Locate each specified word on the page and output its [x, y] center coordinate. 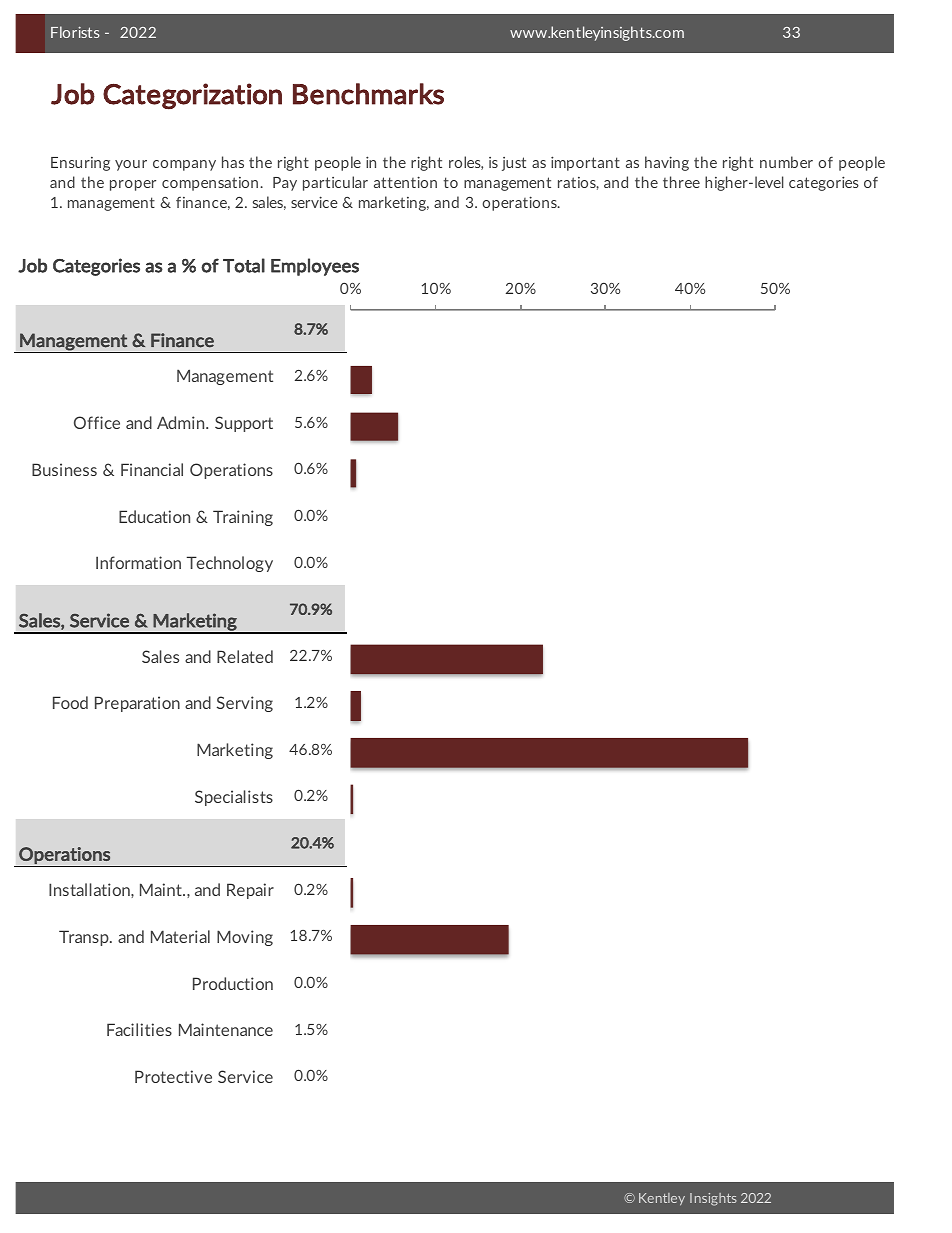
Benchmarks [368, 94]
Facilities [139, 1029]
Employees [315, 267]
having [667, 163]
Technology [230, 564]
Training [243, 518]
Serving [245, 704]
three [681, 182]
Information [138, 562]
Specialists [234, 798]
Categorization [192, 96]
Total [244, 265]
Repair [250, 891]
